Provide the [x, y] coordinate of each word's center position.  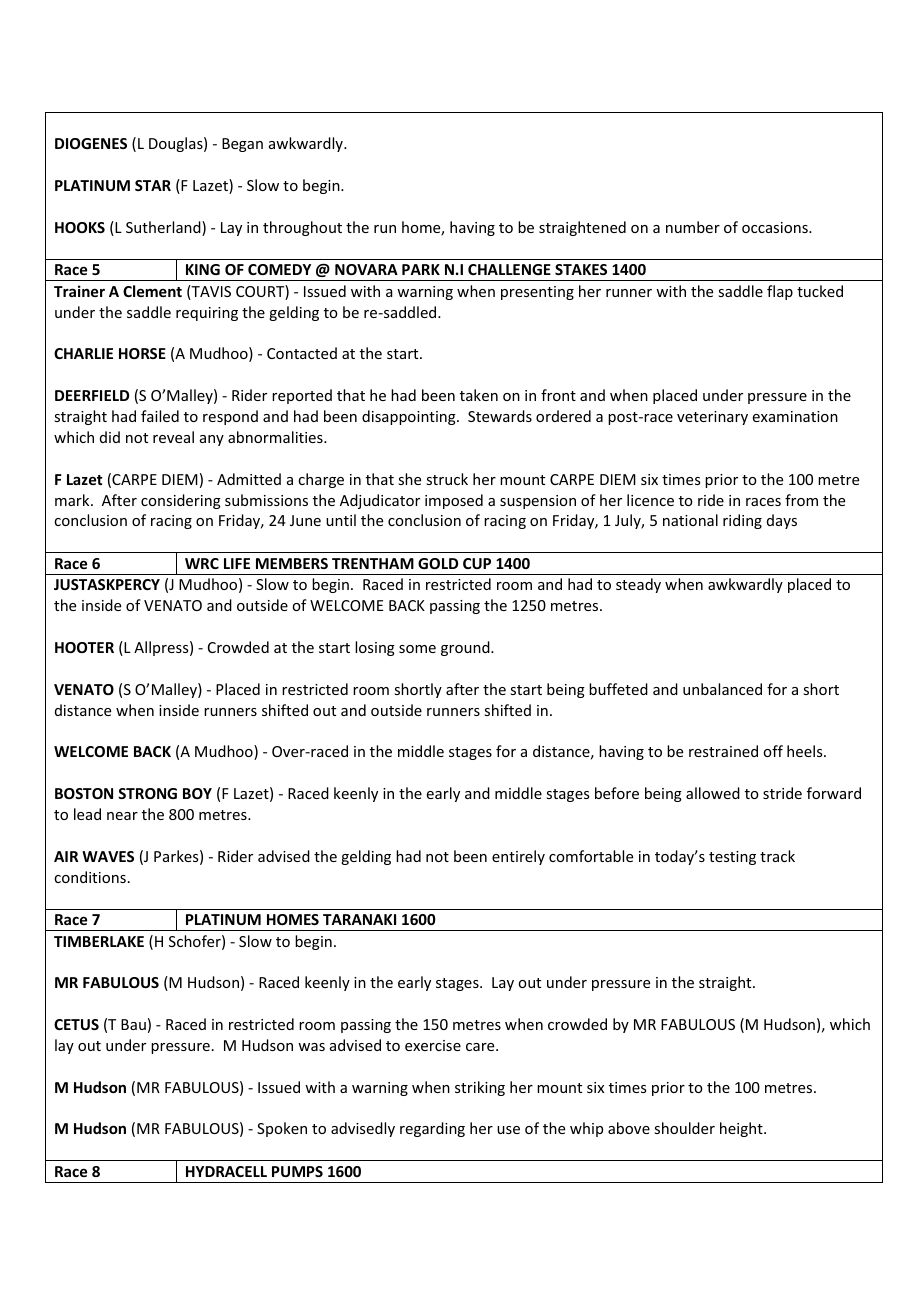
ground [466, 648]
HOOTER [84, 647]
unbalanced [722, 689]
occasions [776, 227]
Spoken [282, 1129]
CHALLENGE [509, 269]
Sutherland [164, 228]
